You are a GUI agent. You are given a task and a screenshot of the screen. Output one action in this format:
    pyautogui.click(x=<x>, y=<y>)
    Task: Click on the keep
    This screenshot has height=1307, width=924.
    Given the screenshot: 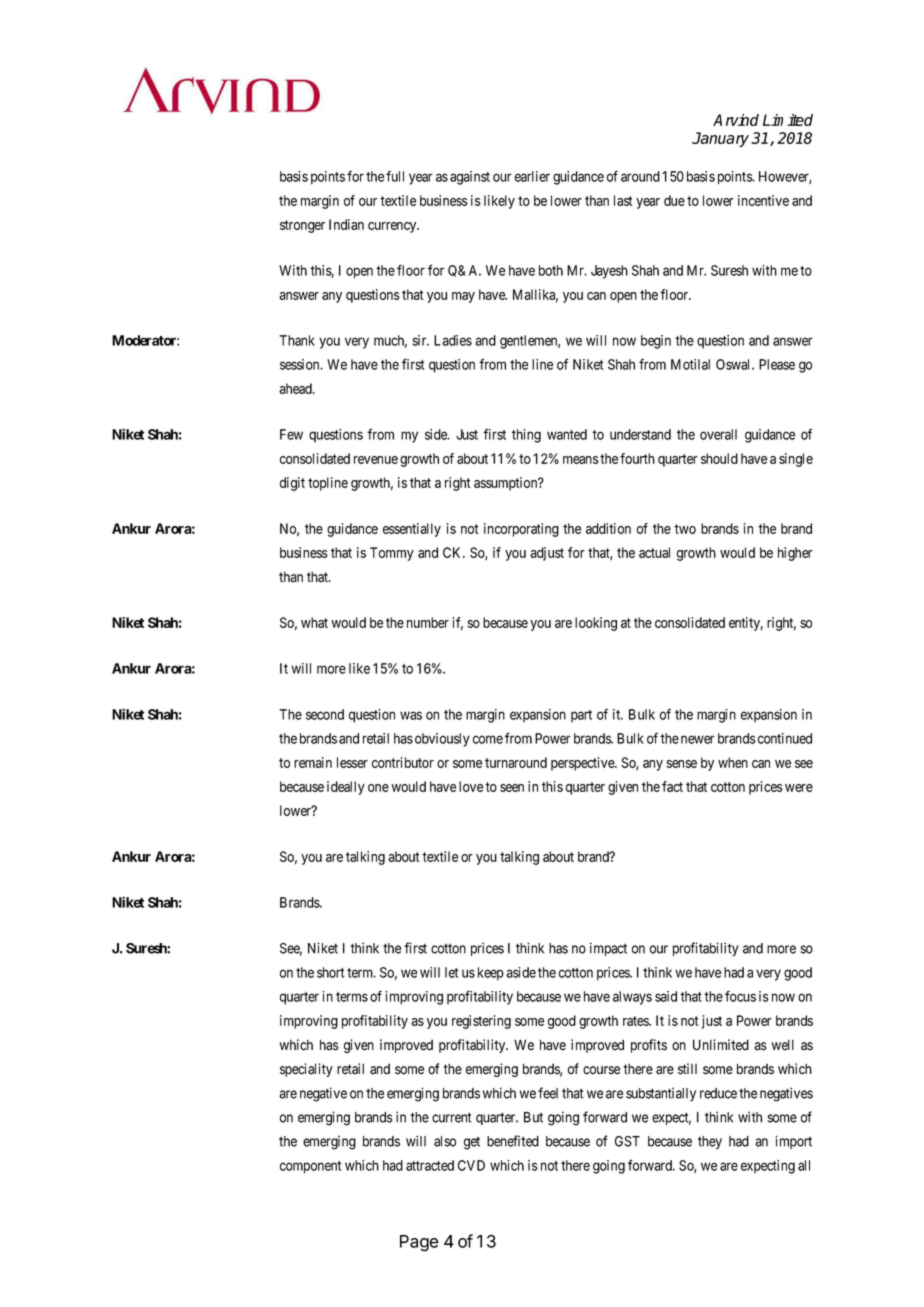 What is the action you would take?
    pyautogui.click(x=491, y=974)
